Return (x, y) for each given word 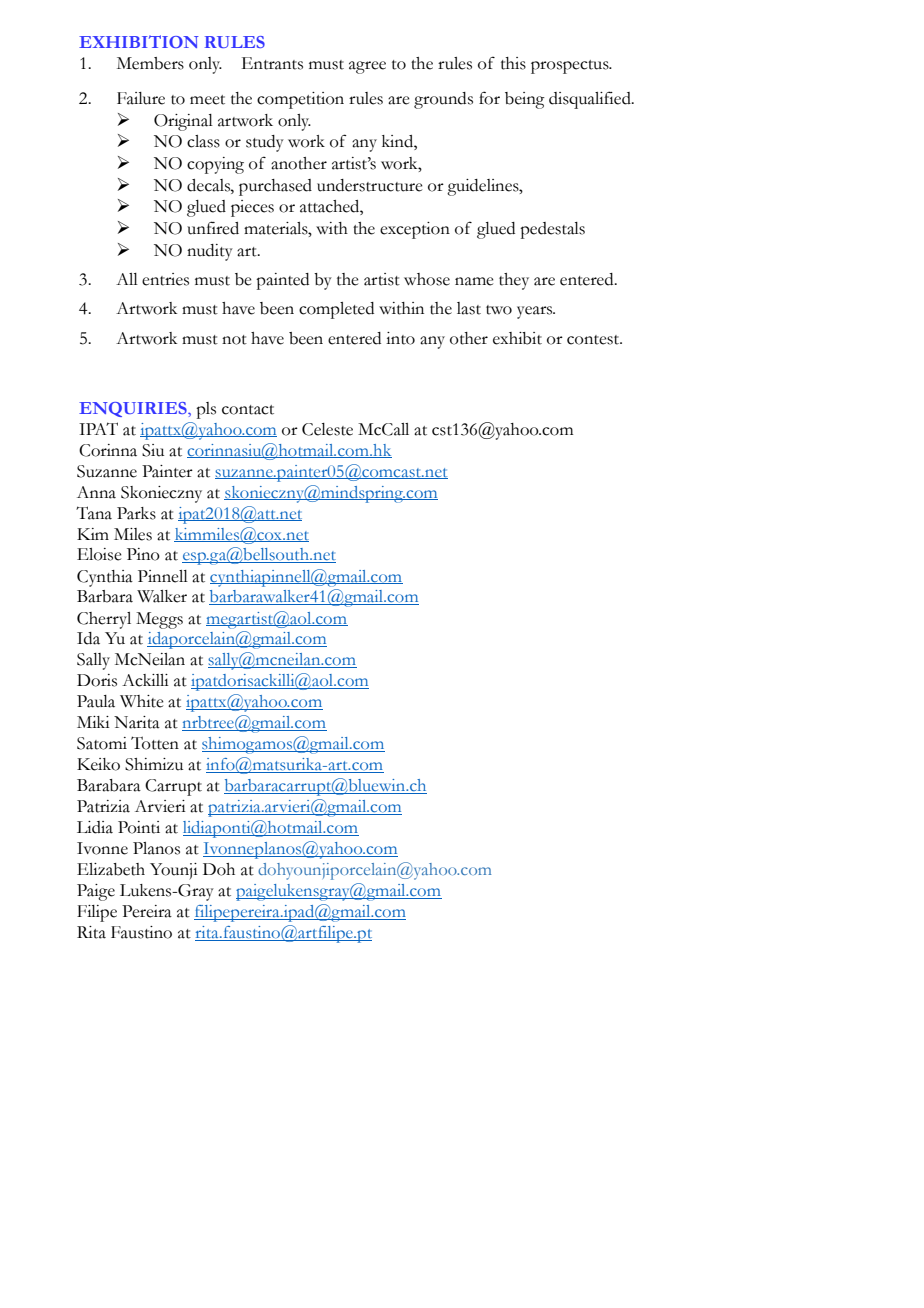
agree (367, 67)
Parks (136, 513)
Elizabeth (111, 869)
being (525, 100)
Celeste (327, 429)
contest (594, 340)
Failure (141, 98)
